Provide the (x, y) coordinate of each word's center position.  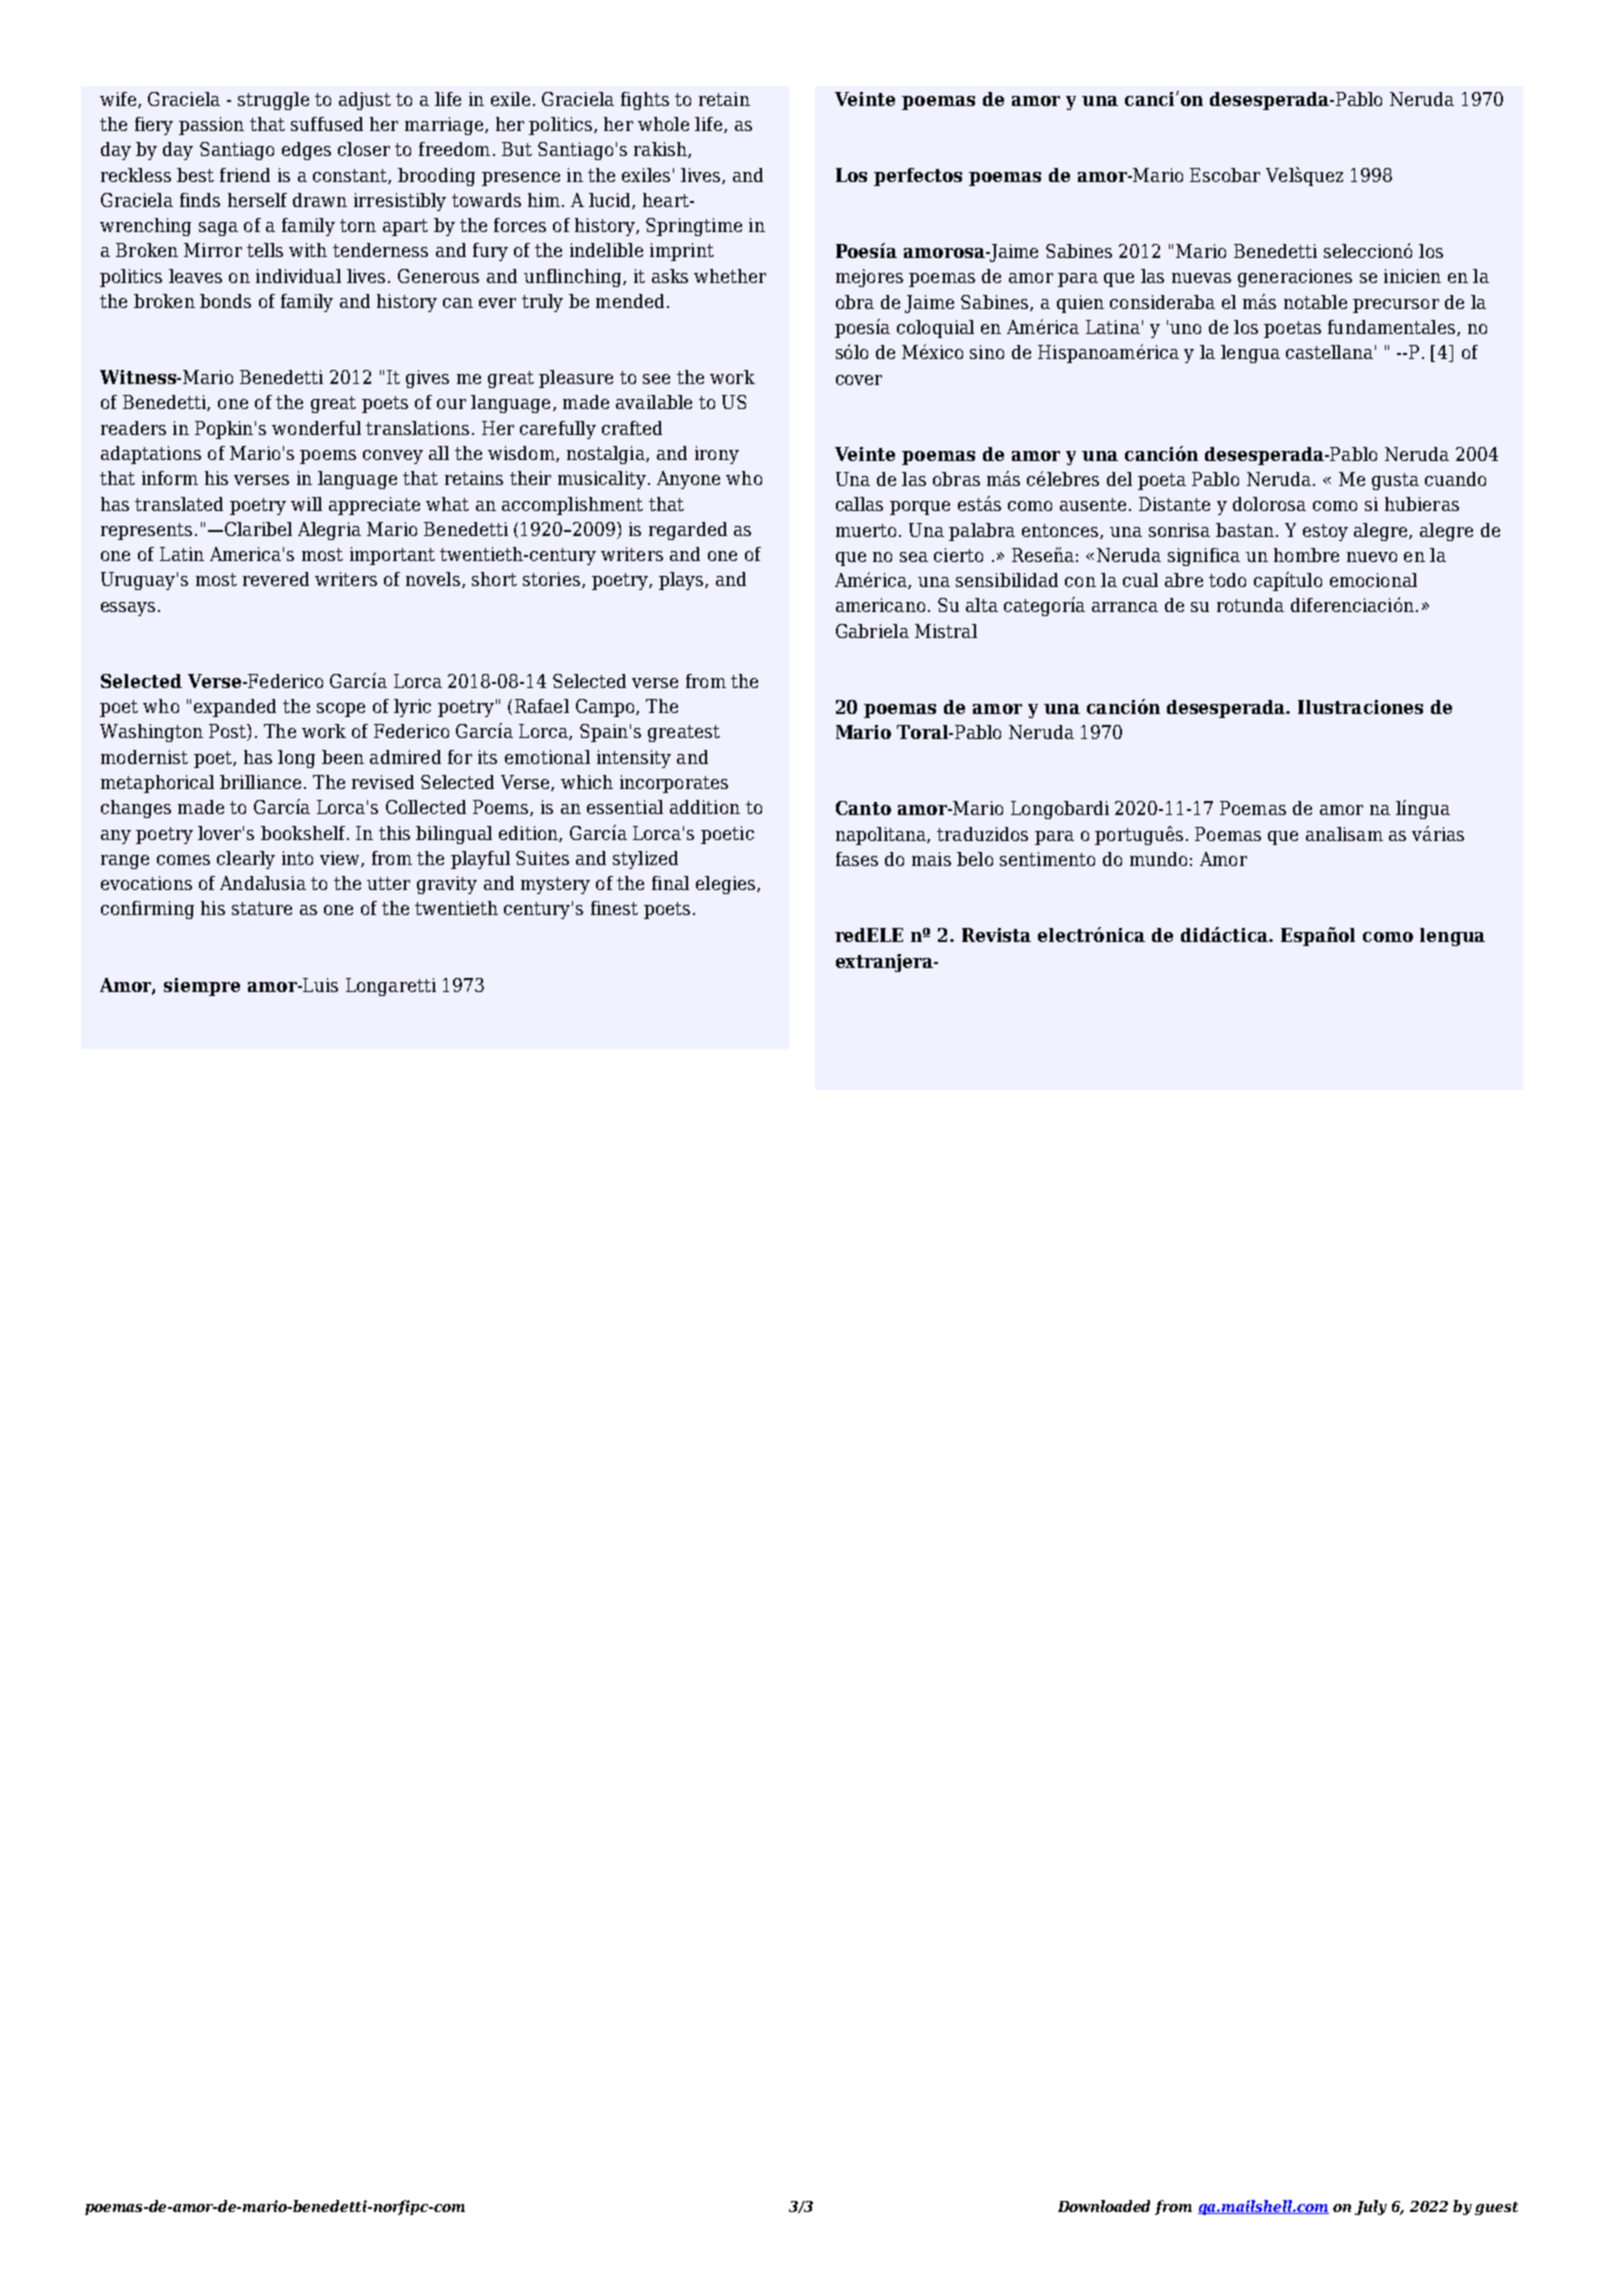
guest (1496, 2208)
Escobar (1225, 175)
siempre (202, 987)
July (1371, 2207)
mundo (1158, 859)
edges (306, 151)
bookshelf (304, 833)
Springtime (694, 227)
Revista (996, 935)
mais (931, 859)
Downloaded (1104, 2206)
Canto (863, 808)
